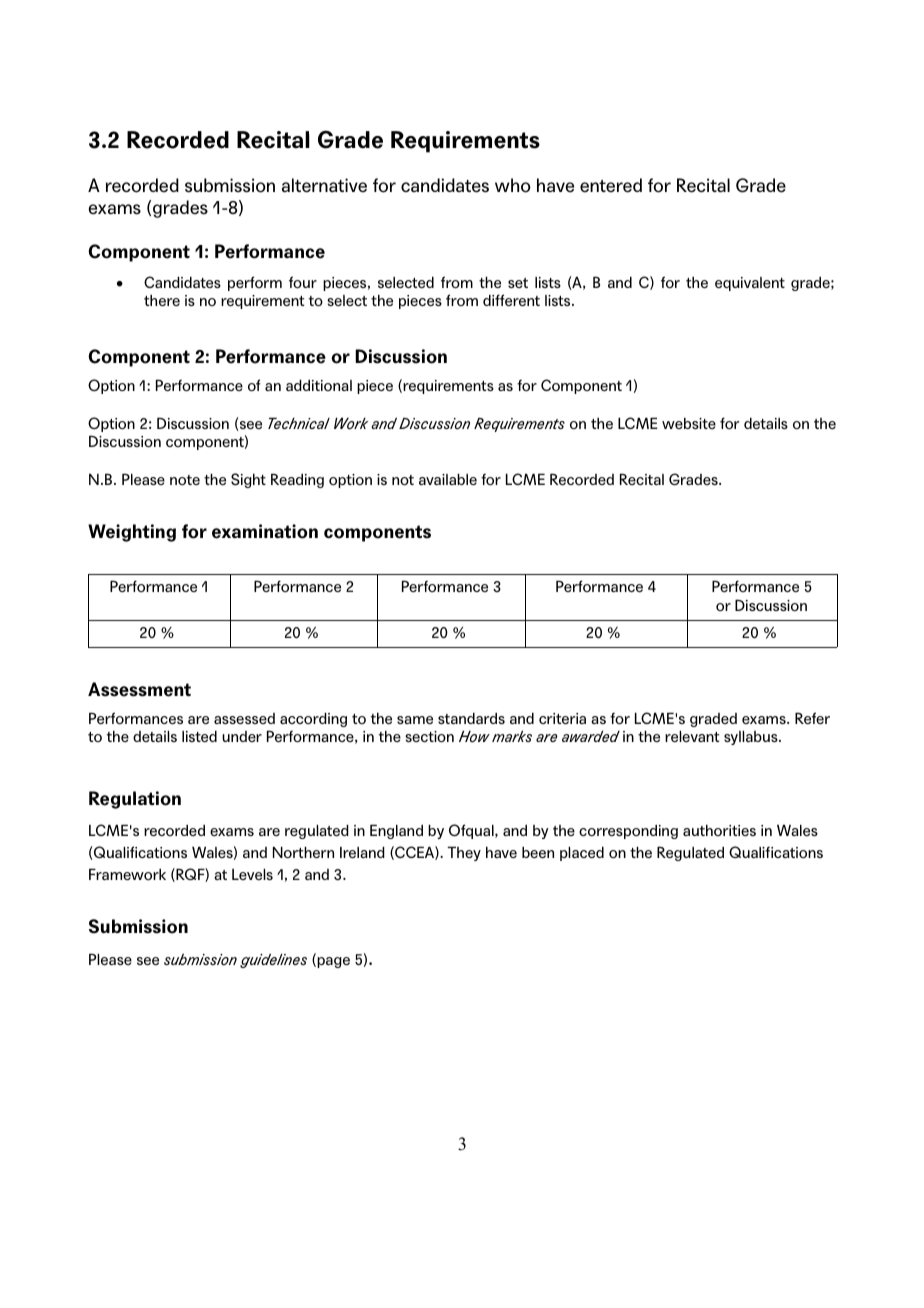  Describe the element at coordinates (752, 737) in the screenshot. I see `syllabus` at that location.
